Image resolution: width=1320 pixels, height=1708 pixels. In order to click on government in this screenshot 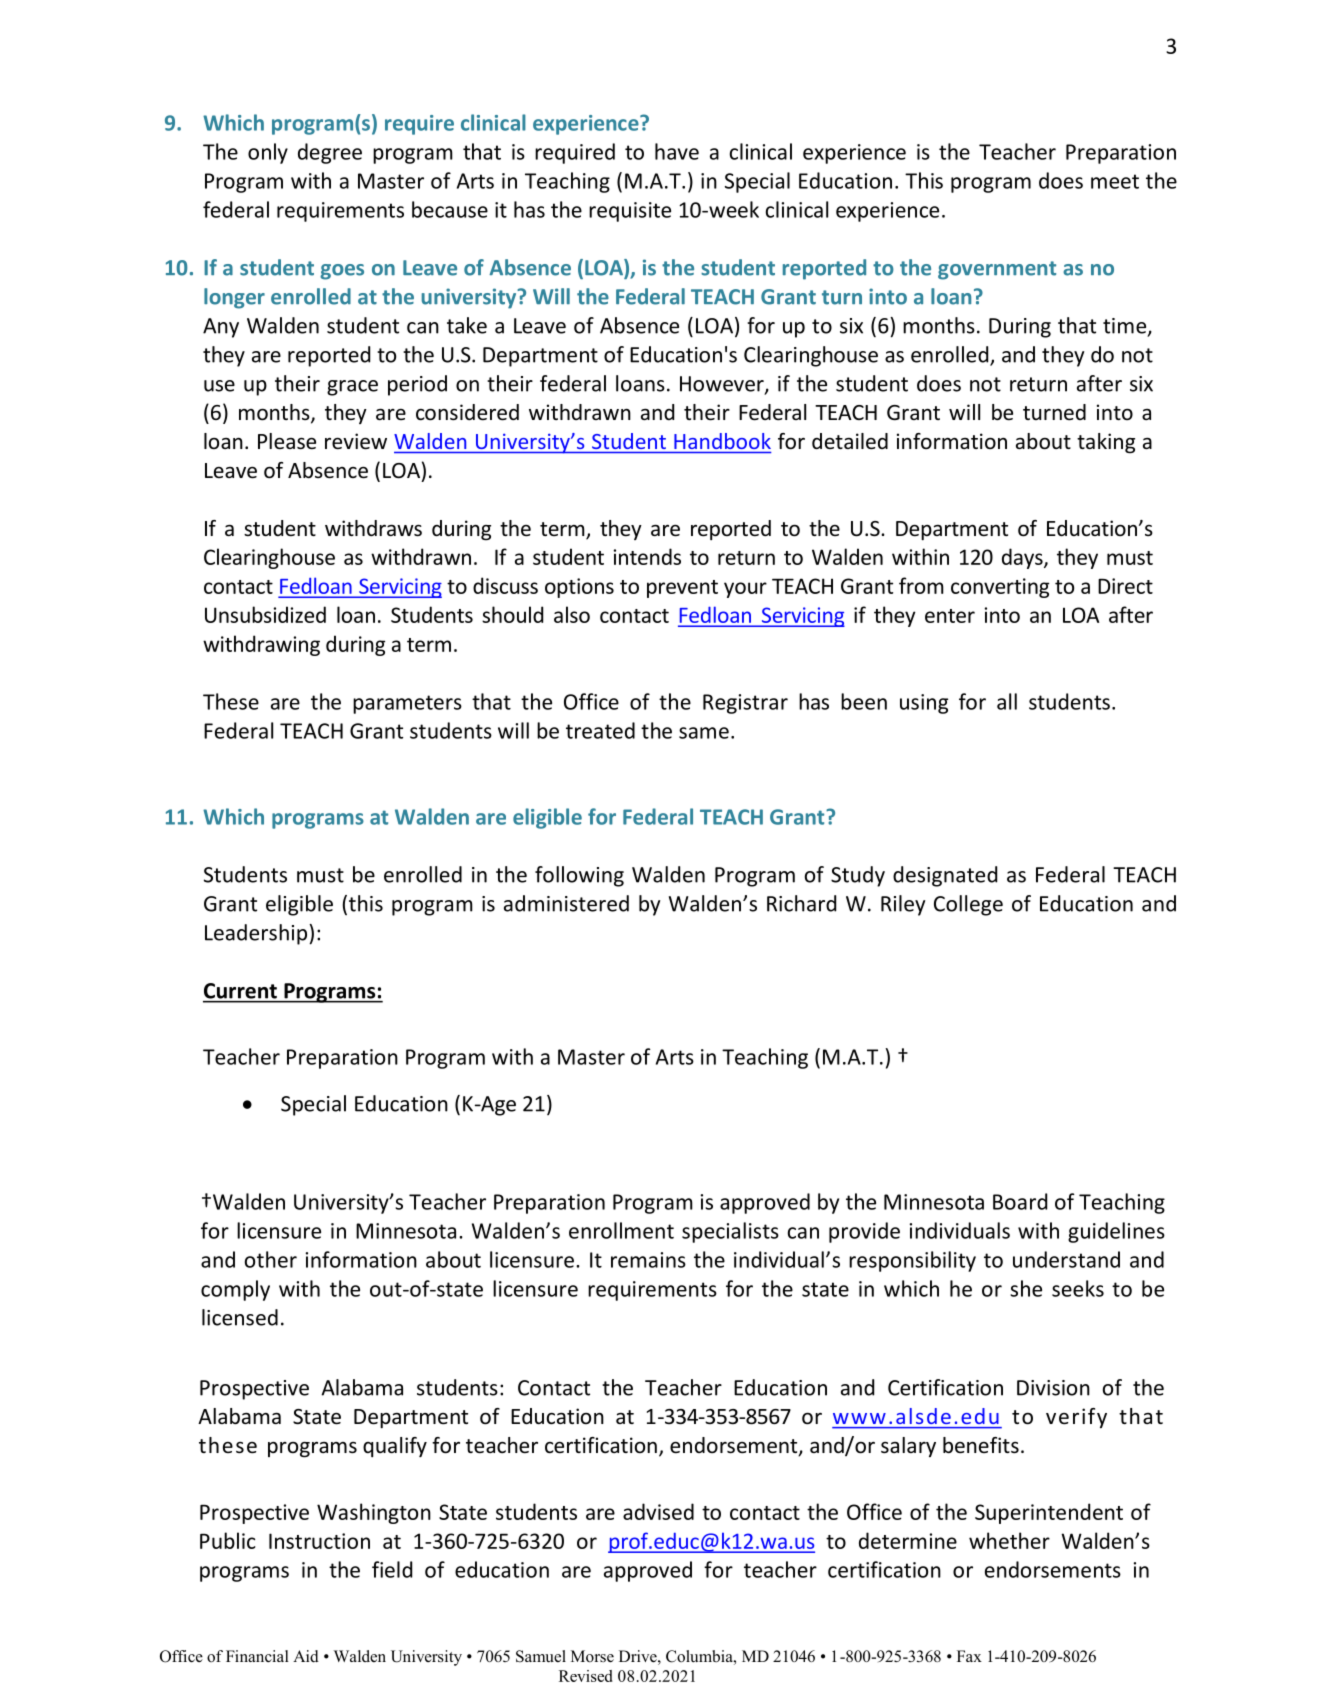, I will do `click(997, 270)`.
